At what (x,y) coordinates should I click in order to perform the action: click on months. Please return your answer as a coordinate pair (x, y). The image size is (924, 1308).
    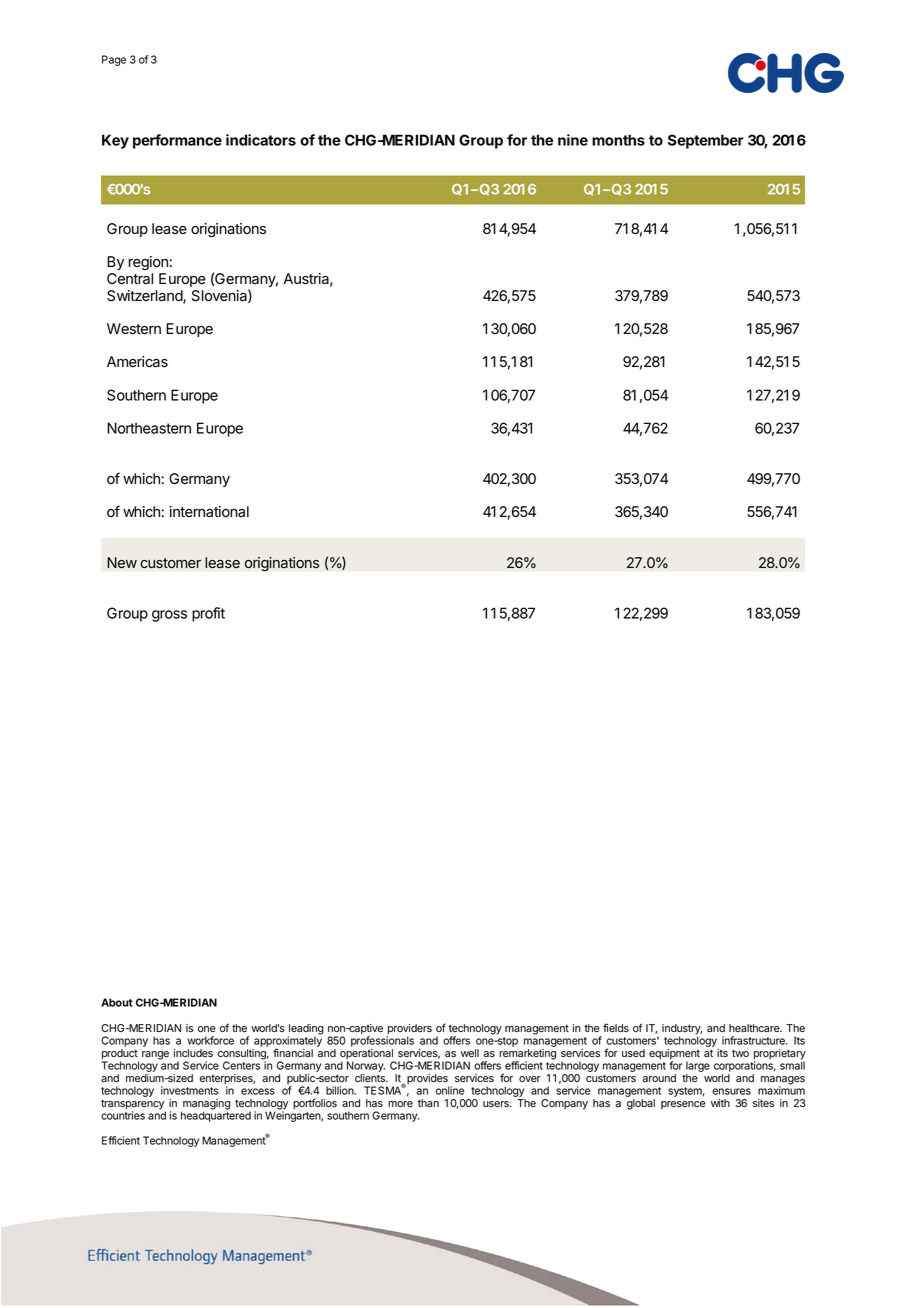
    Looking at the image, I should click on (618, 140).
